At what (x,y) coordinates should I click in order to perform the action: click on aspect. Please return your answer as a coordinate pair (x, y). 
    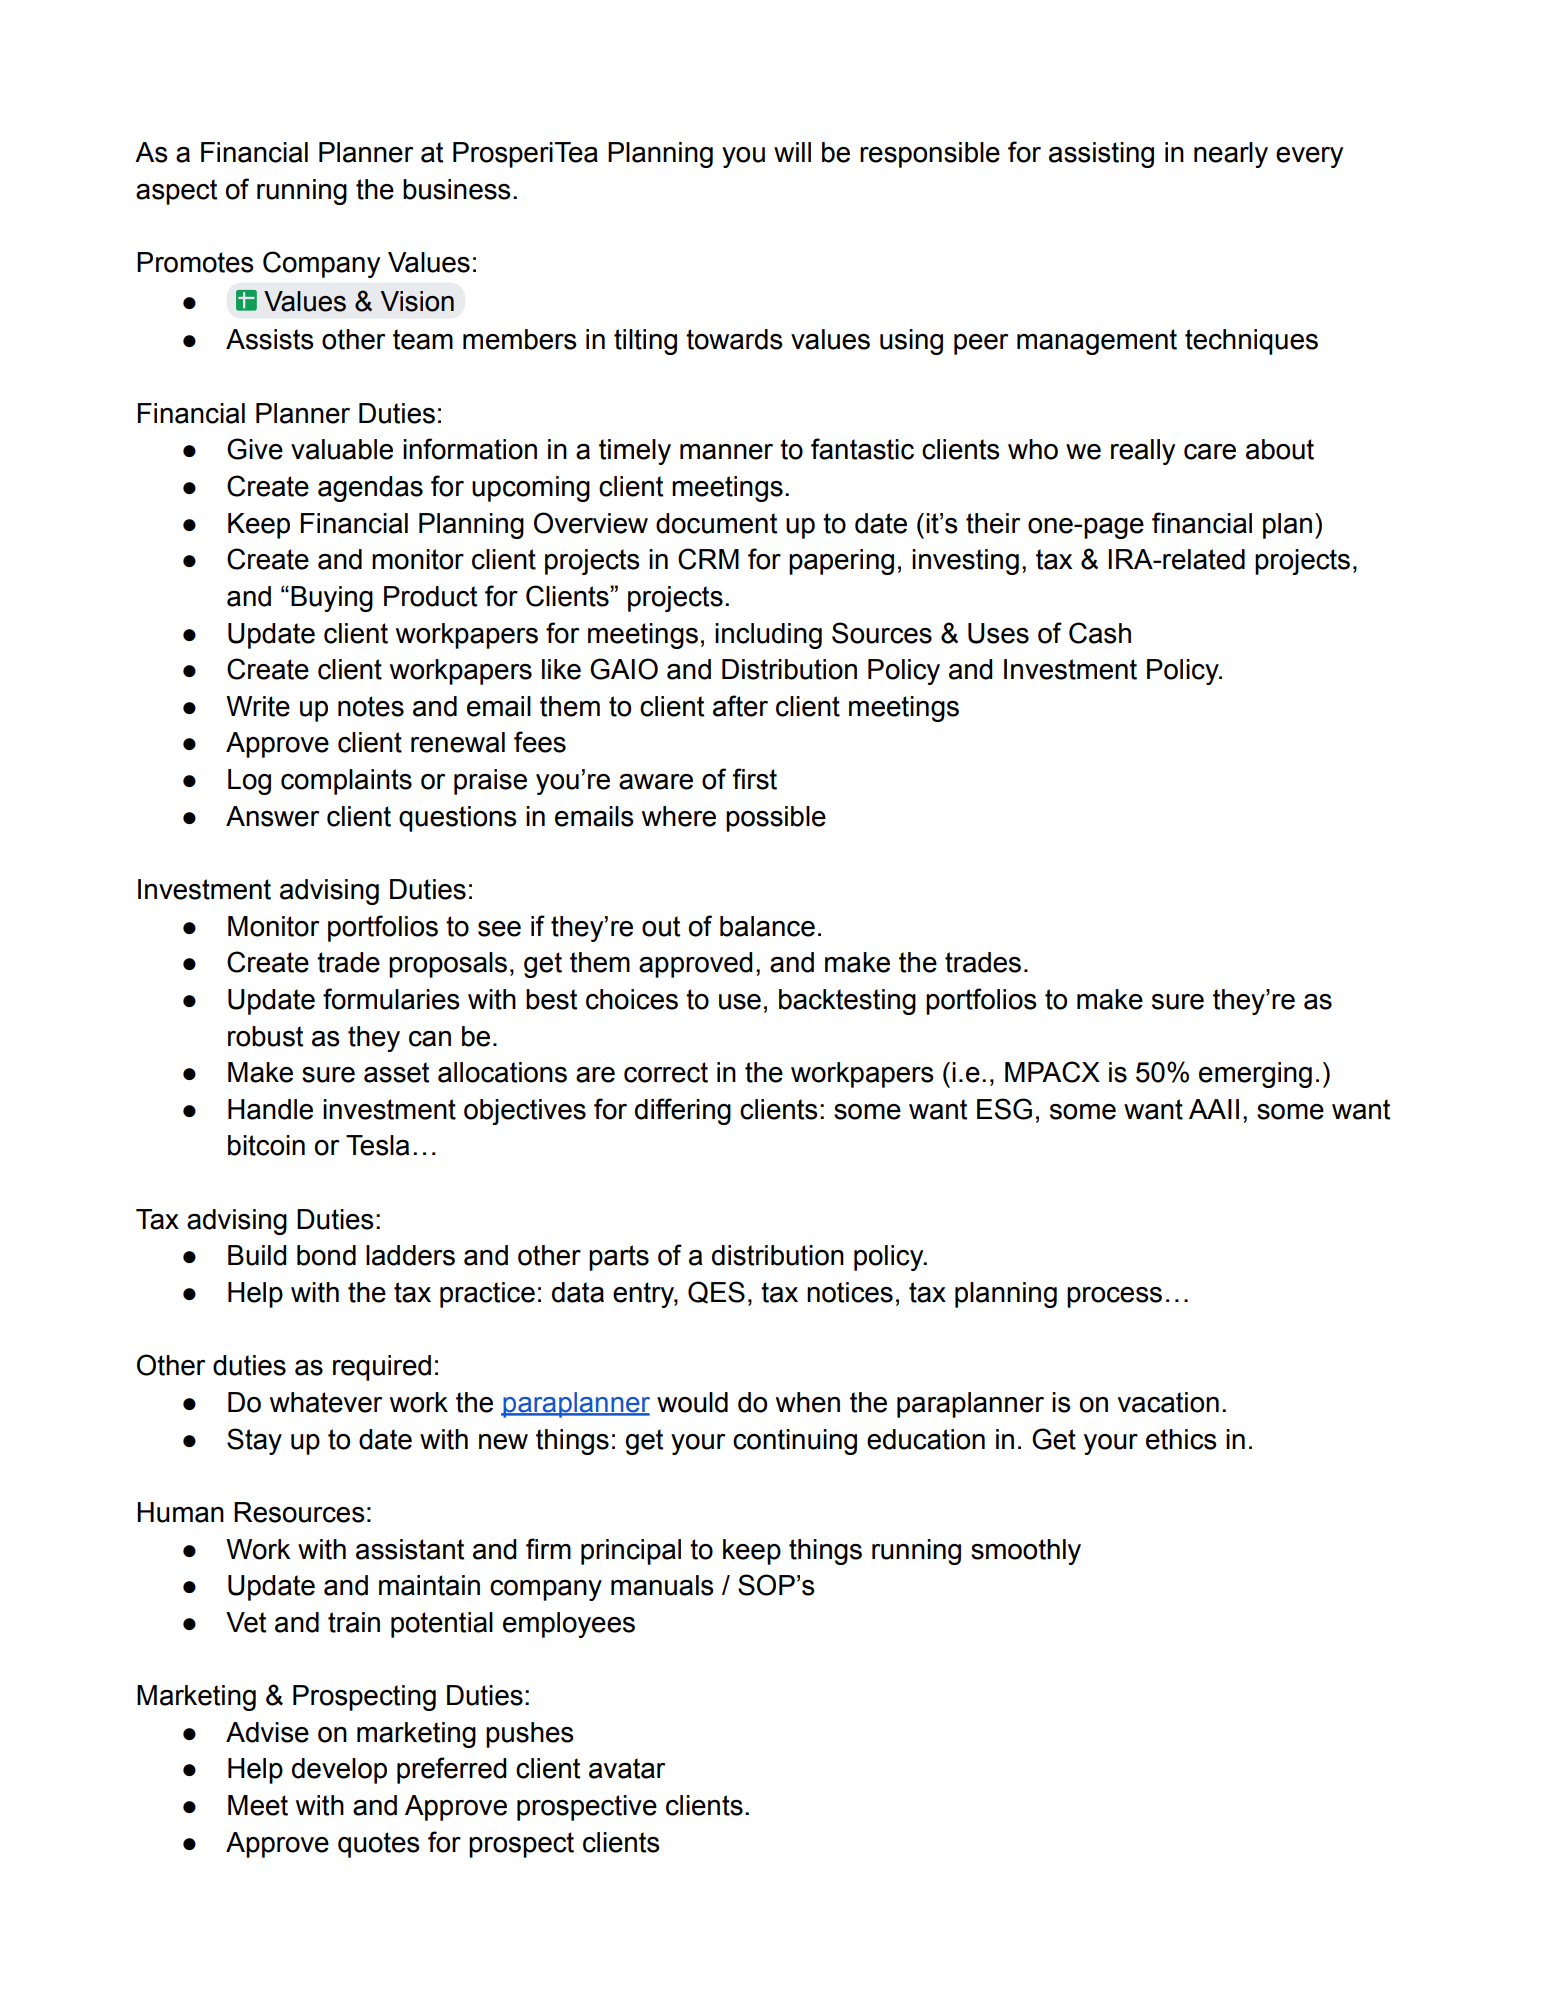
    Looking at the image, I should click on (176, 192).
